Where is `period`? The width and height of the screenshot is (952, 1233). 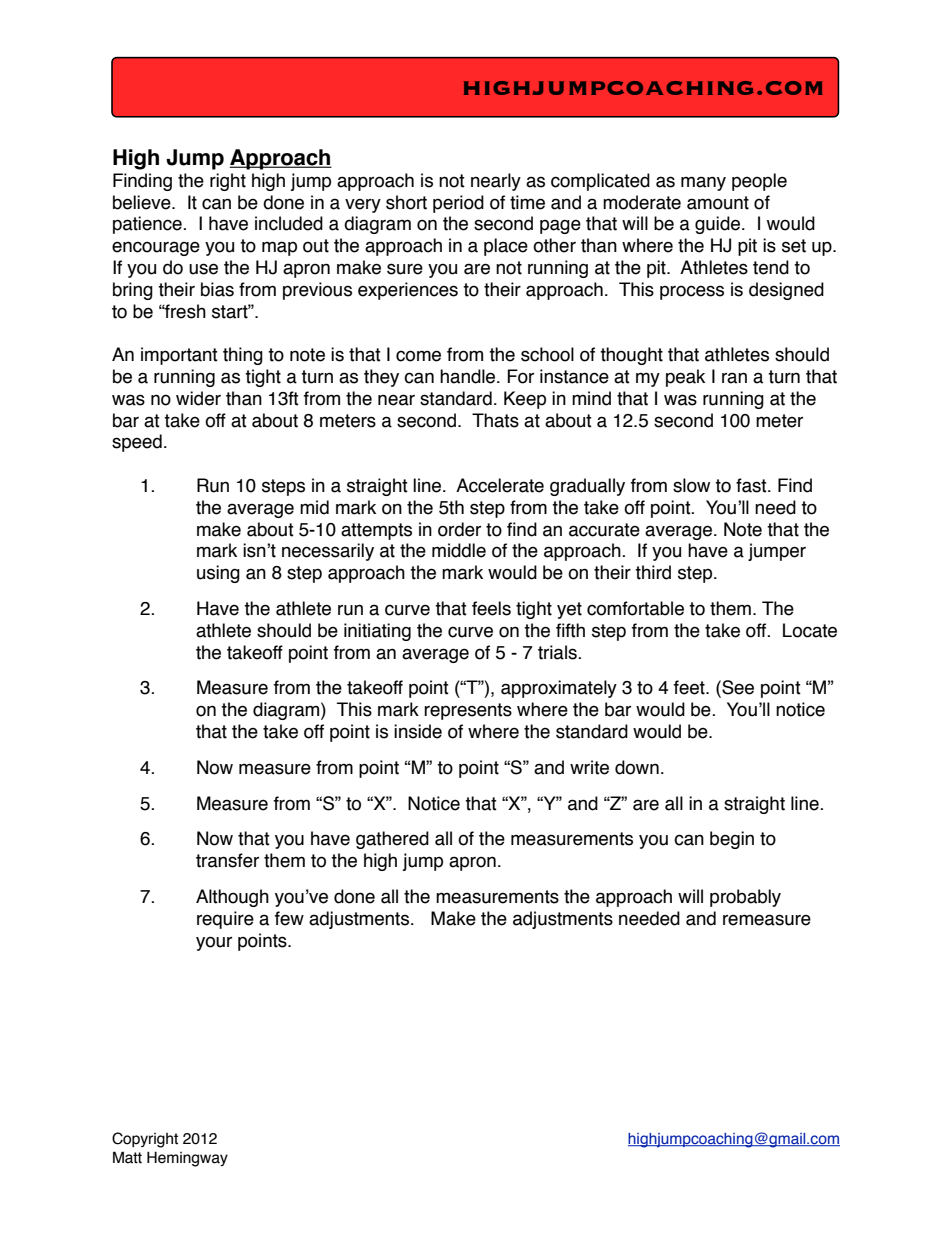
period is located at coordinates (458, 204).
